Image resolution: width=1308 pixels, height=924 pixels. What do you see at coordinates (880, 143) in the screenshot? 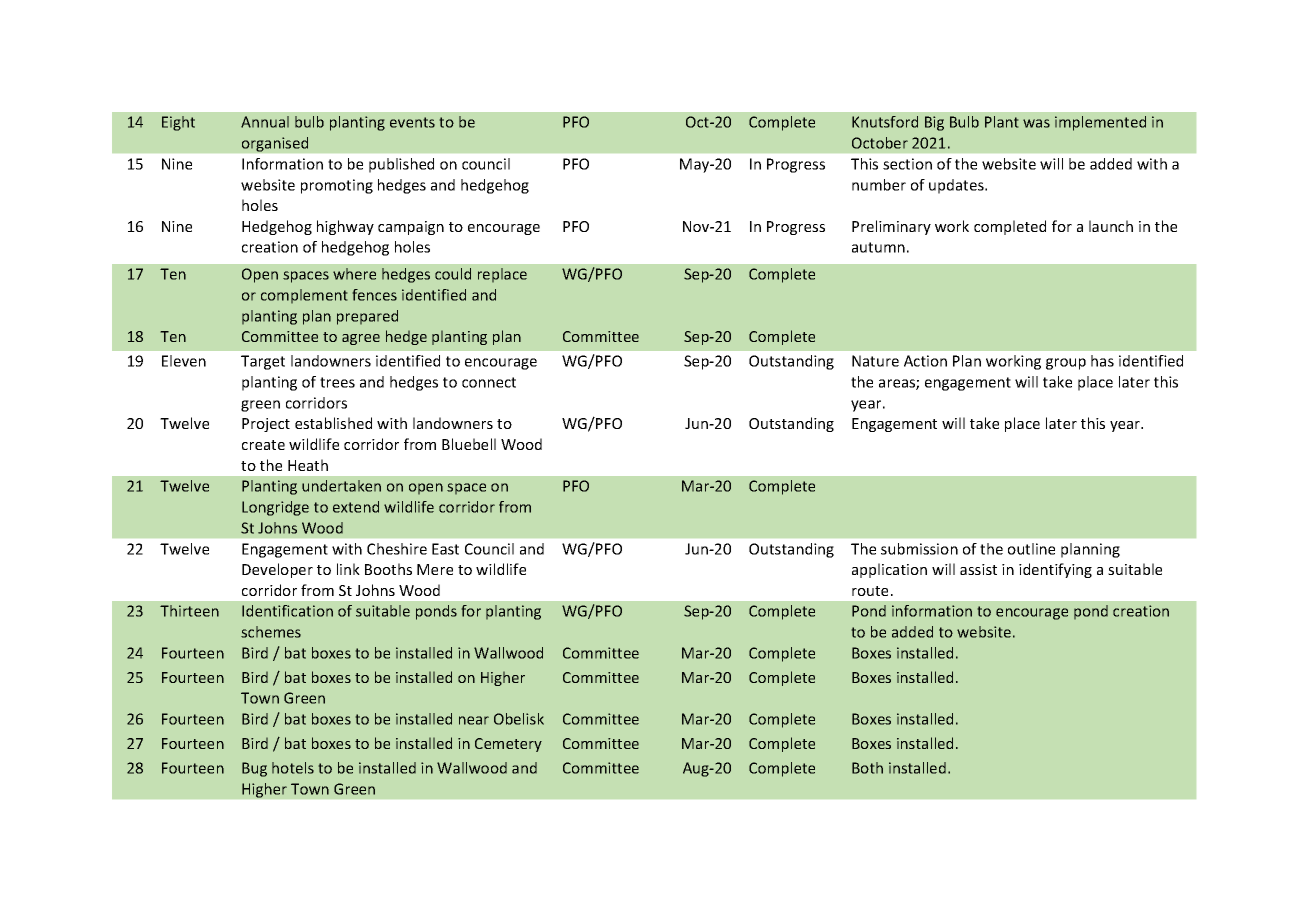
I see `October` at bounding box center [880, 143].
